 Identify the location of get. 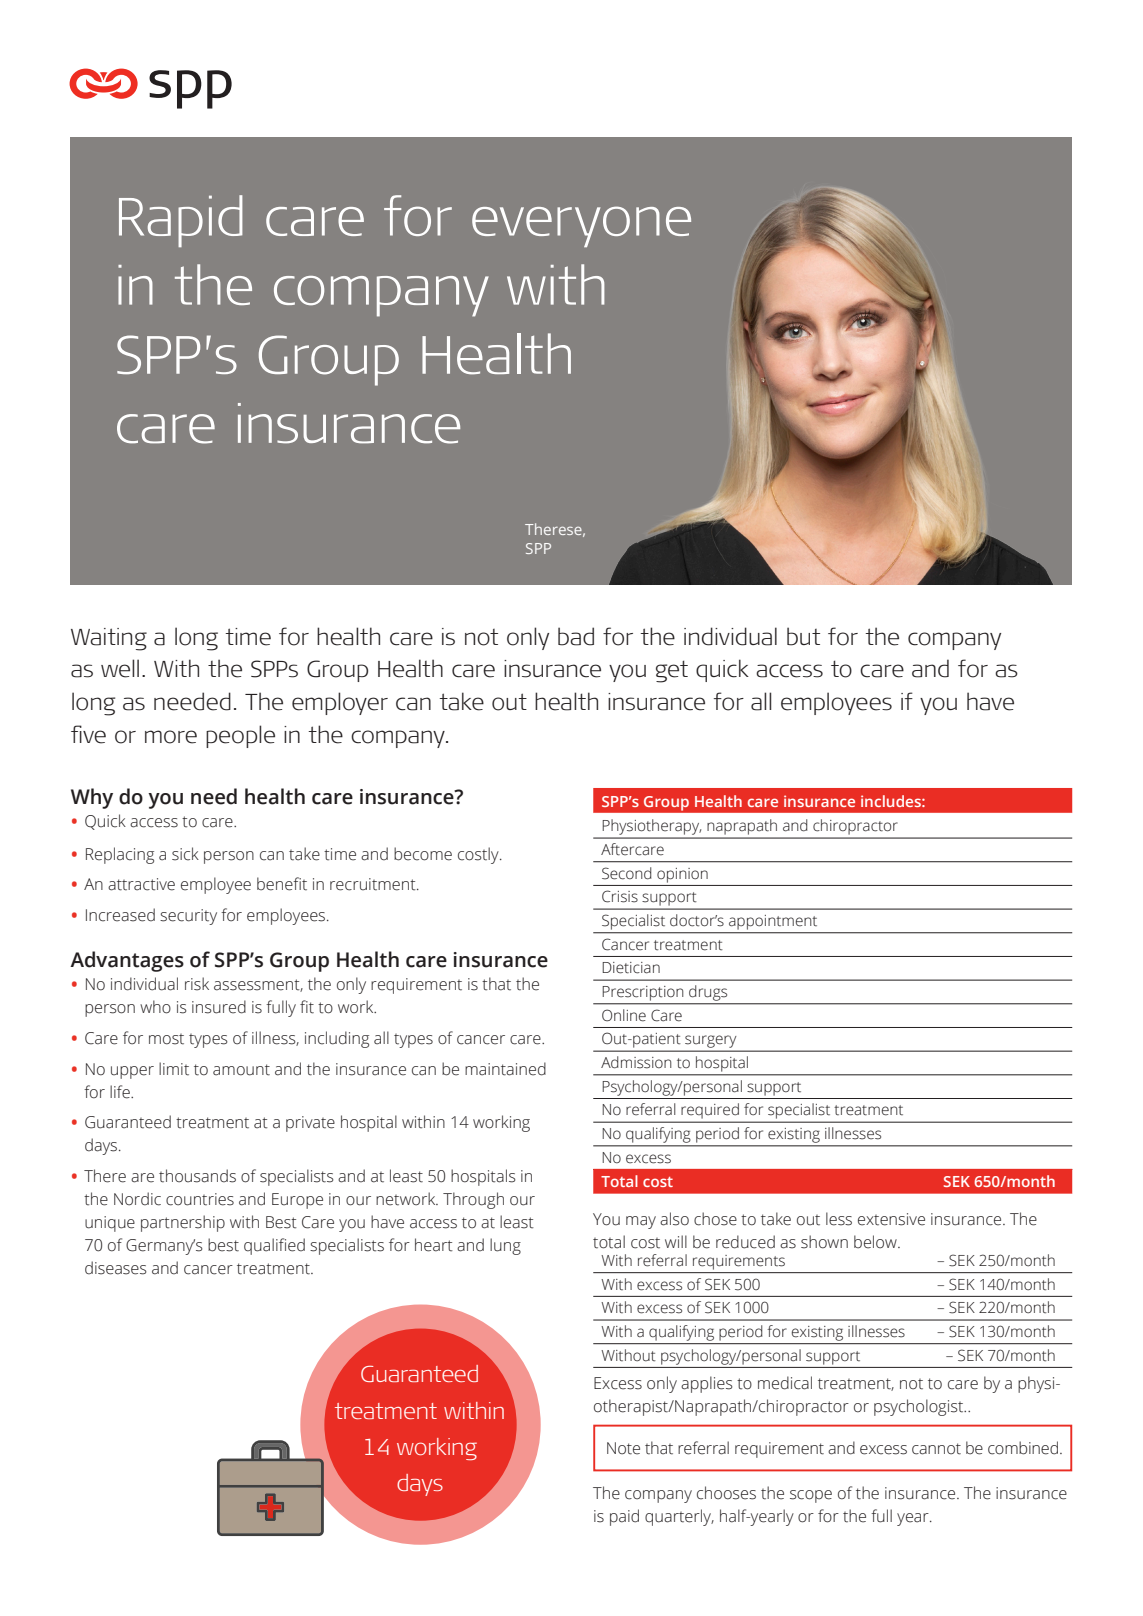
(672, 671).
